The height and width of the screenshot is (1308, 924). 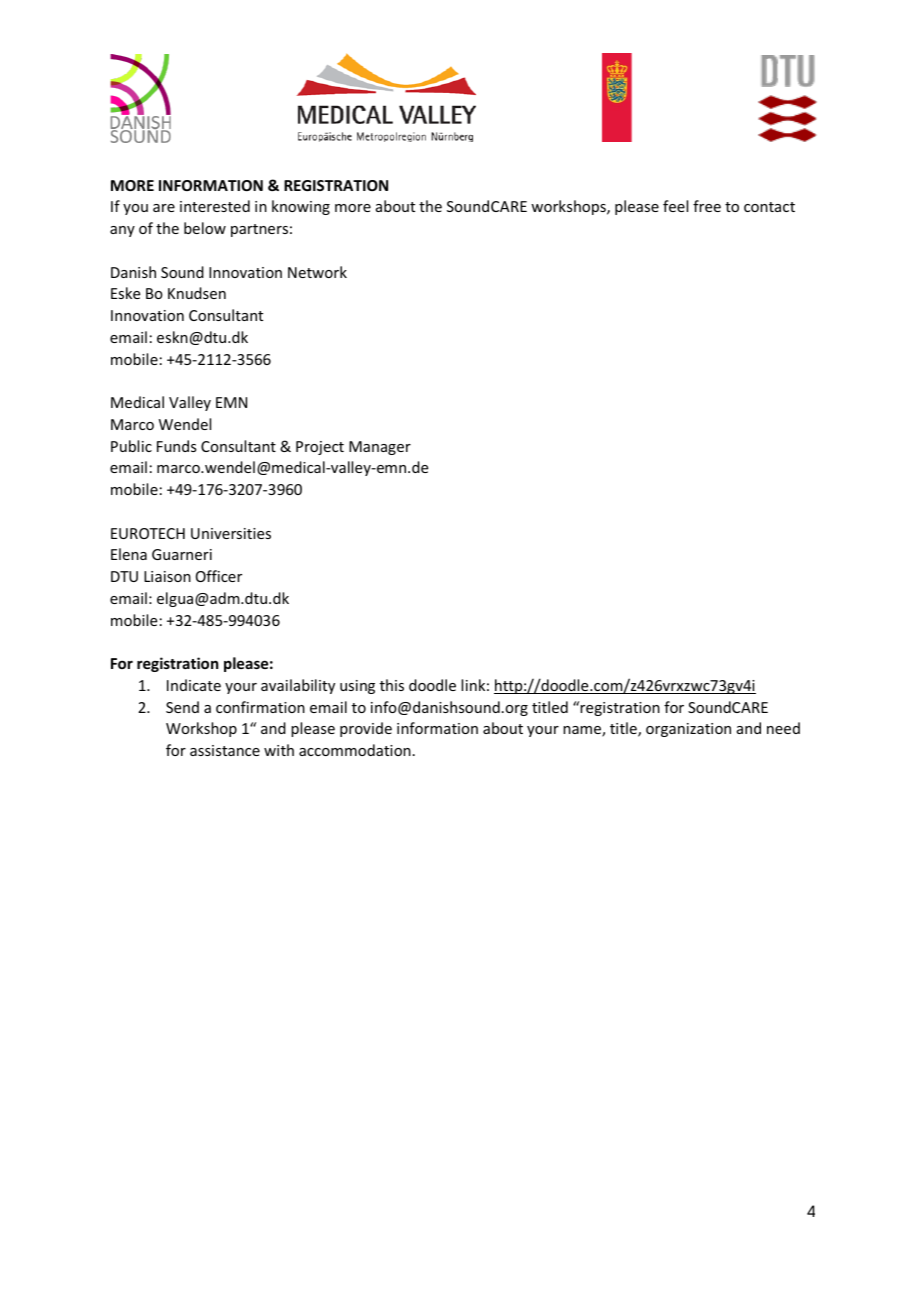 What do you see at coordinates (320, 448) in the screenshot?
I see `Project` at bounding box center [320, 448].
